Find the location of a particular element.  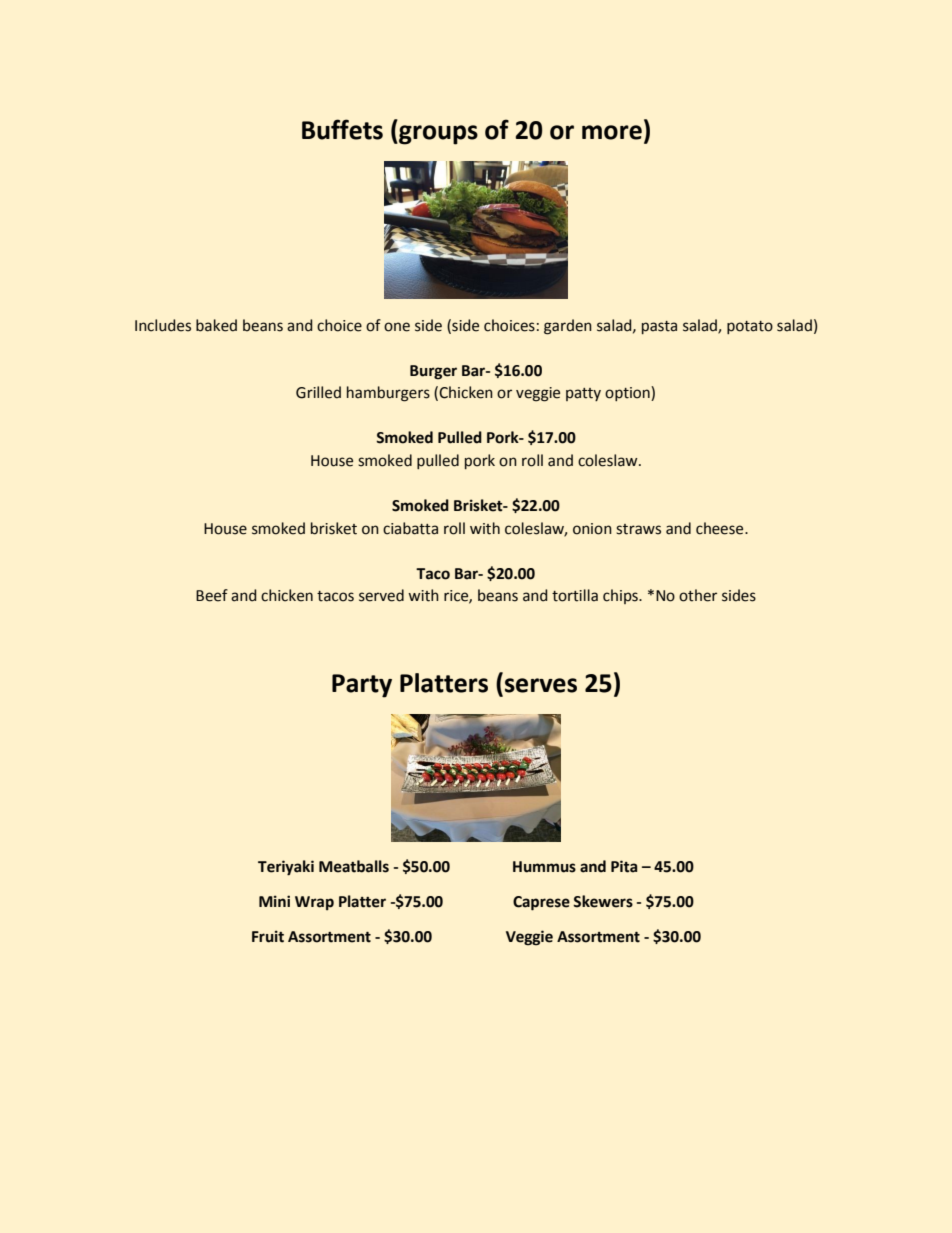

Buffets is located at coordinates (342, 129).
